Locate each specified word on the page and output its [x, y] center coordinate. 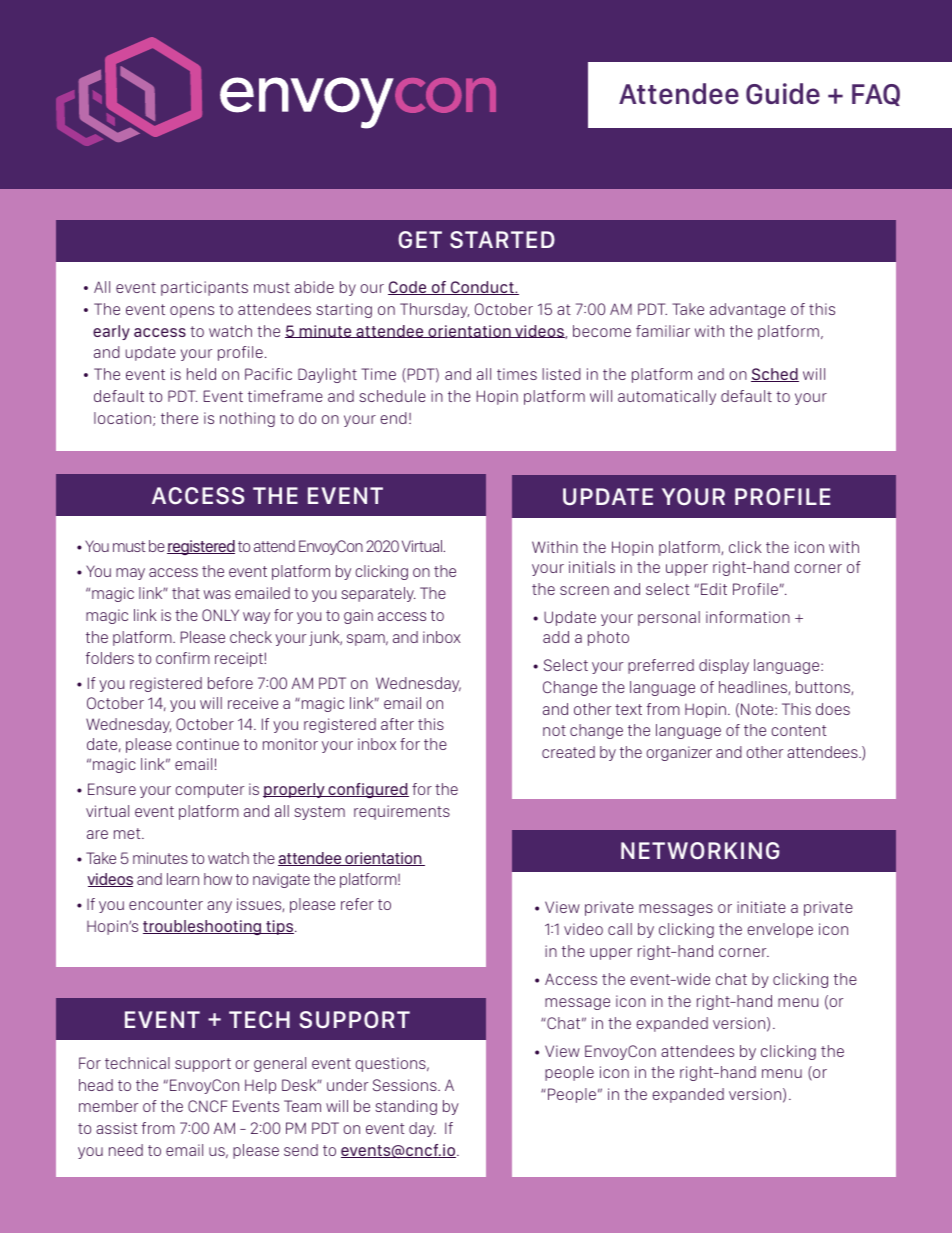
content [799, 730]
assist [117, 1128]
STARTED [502, 240]
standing [406, 1107]
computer [209, 791]
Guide [783, 94]
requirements [402, 812]
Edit [714, 589]
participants [204, 288]
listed [561, 374]
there [179, 418]
